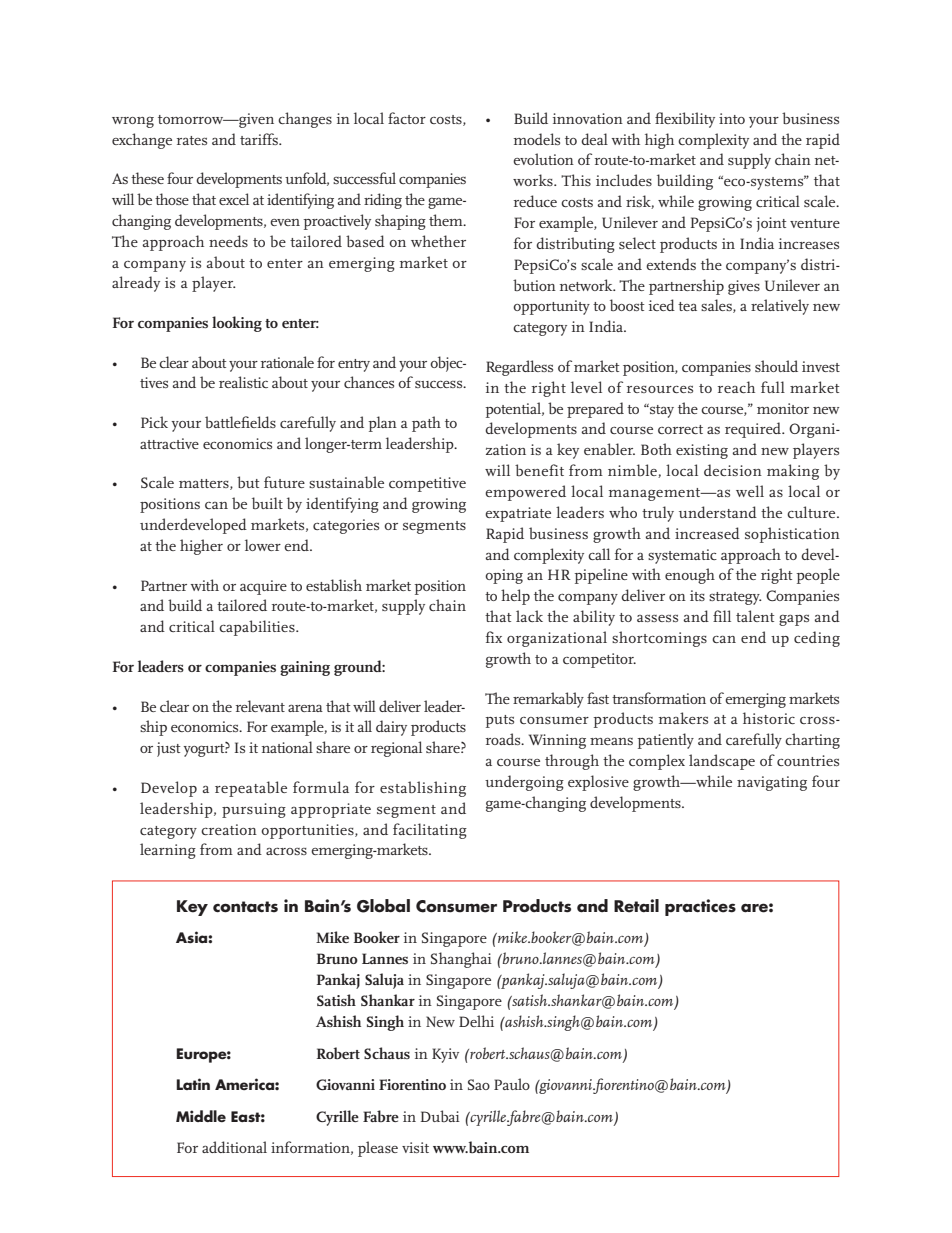 The image size is (952, 1233). Describe the element at coordinates (192, 140) in the screenshot. I see `rates` at that location.
